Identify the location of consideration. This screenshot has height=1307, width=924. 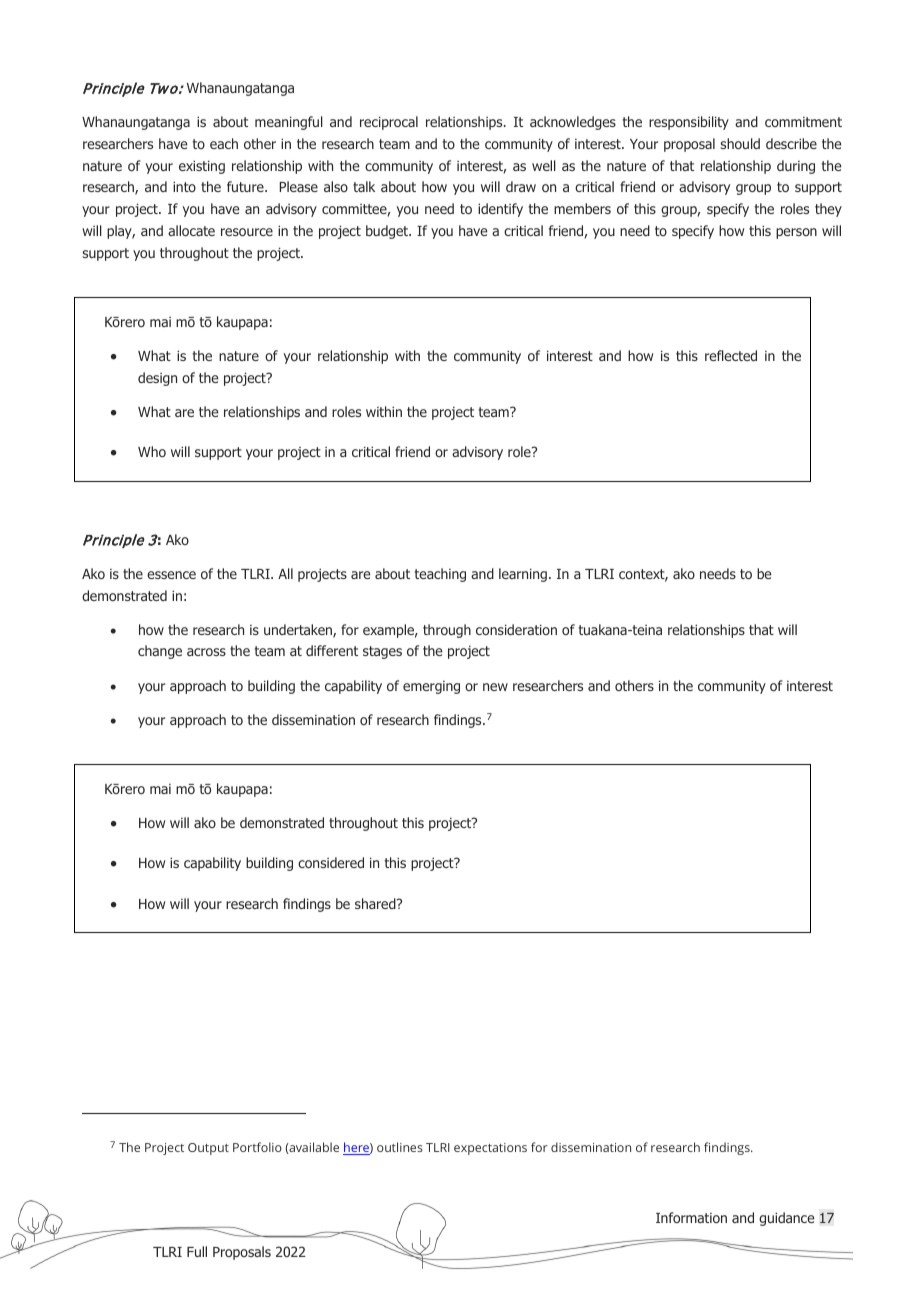
(516, 629).
